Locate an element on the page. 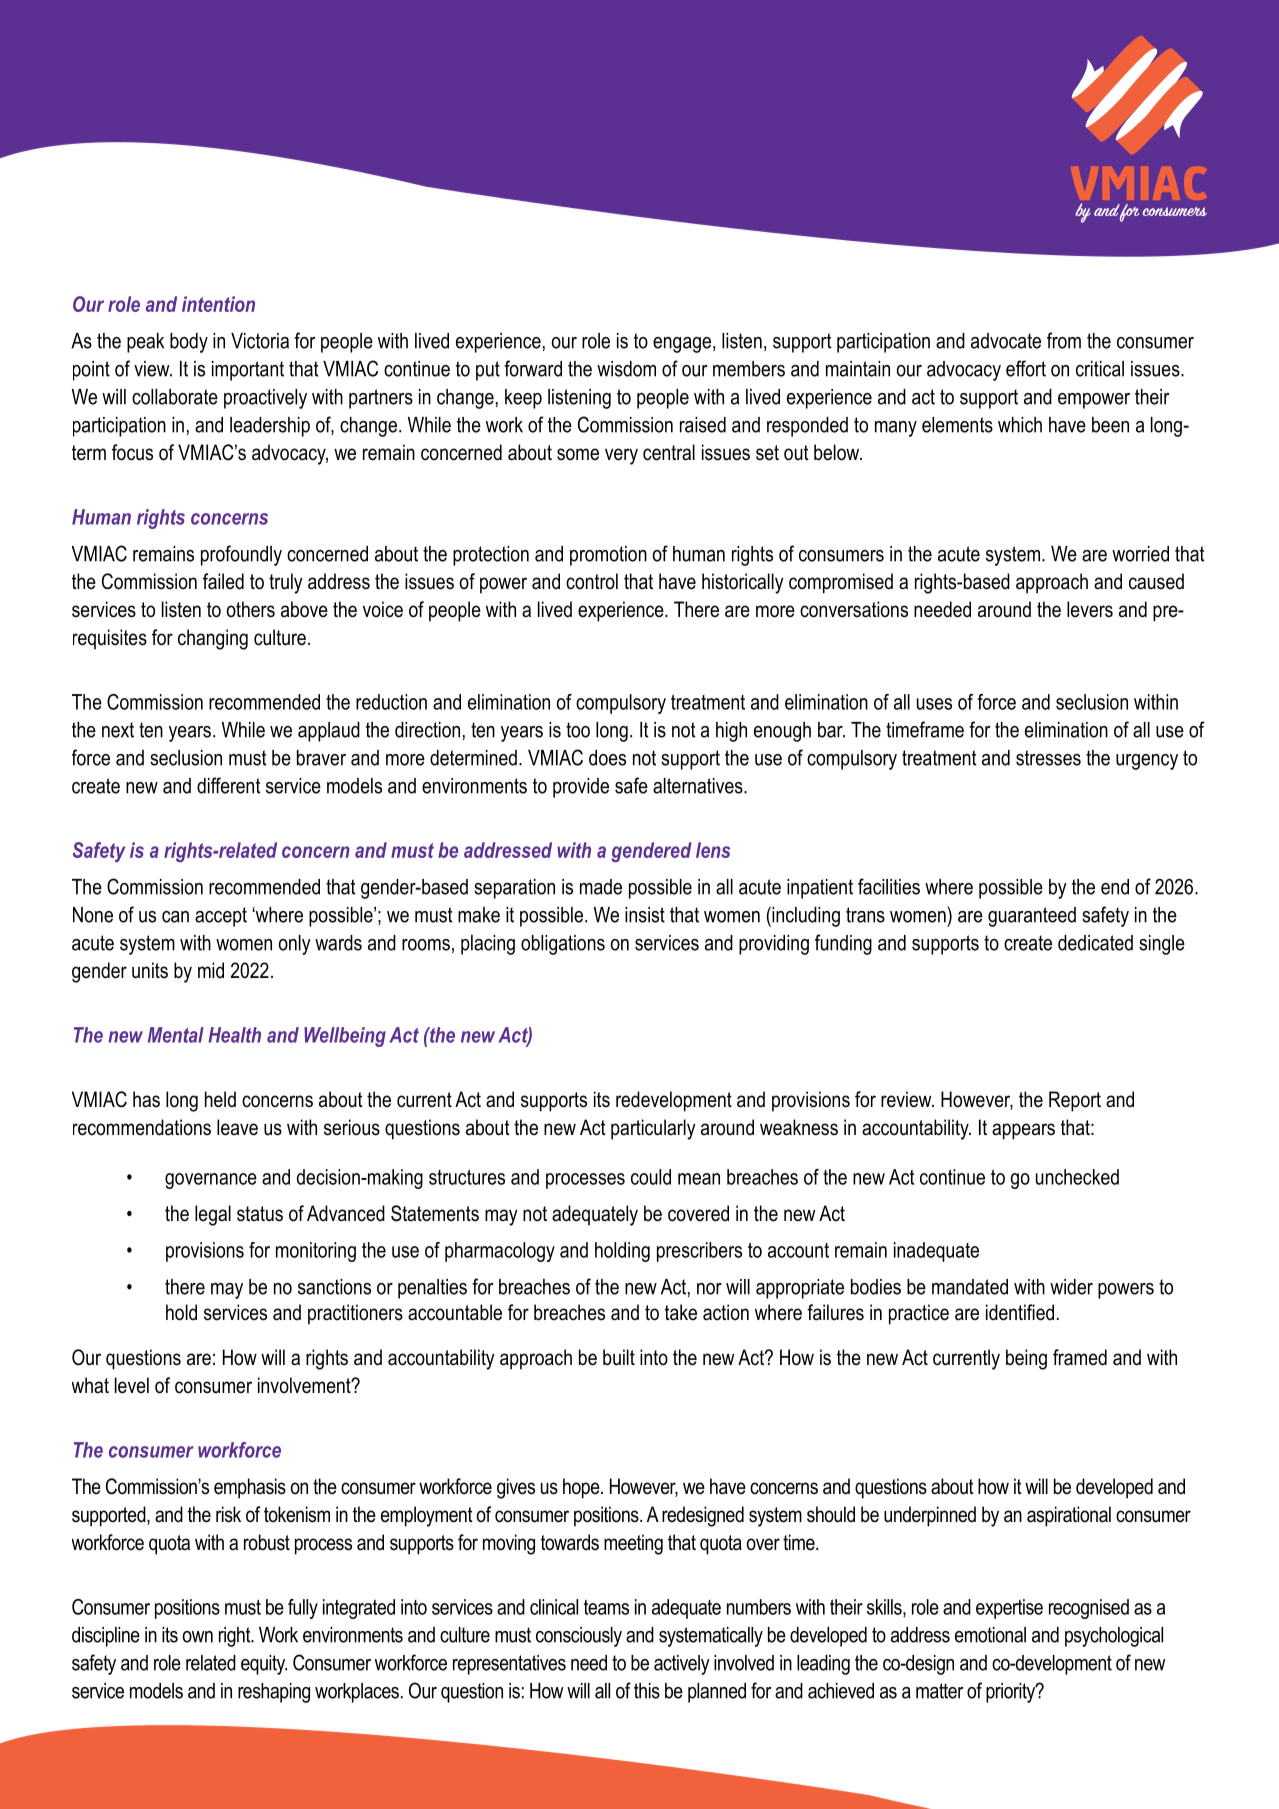 Image resolution: width=1279 pixels, height=1809 pixels. control is located at coordinates (592, 581).
